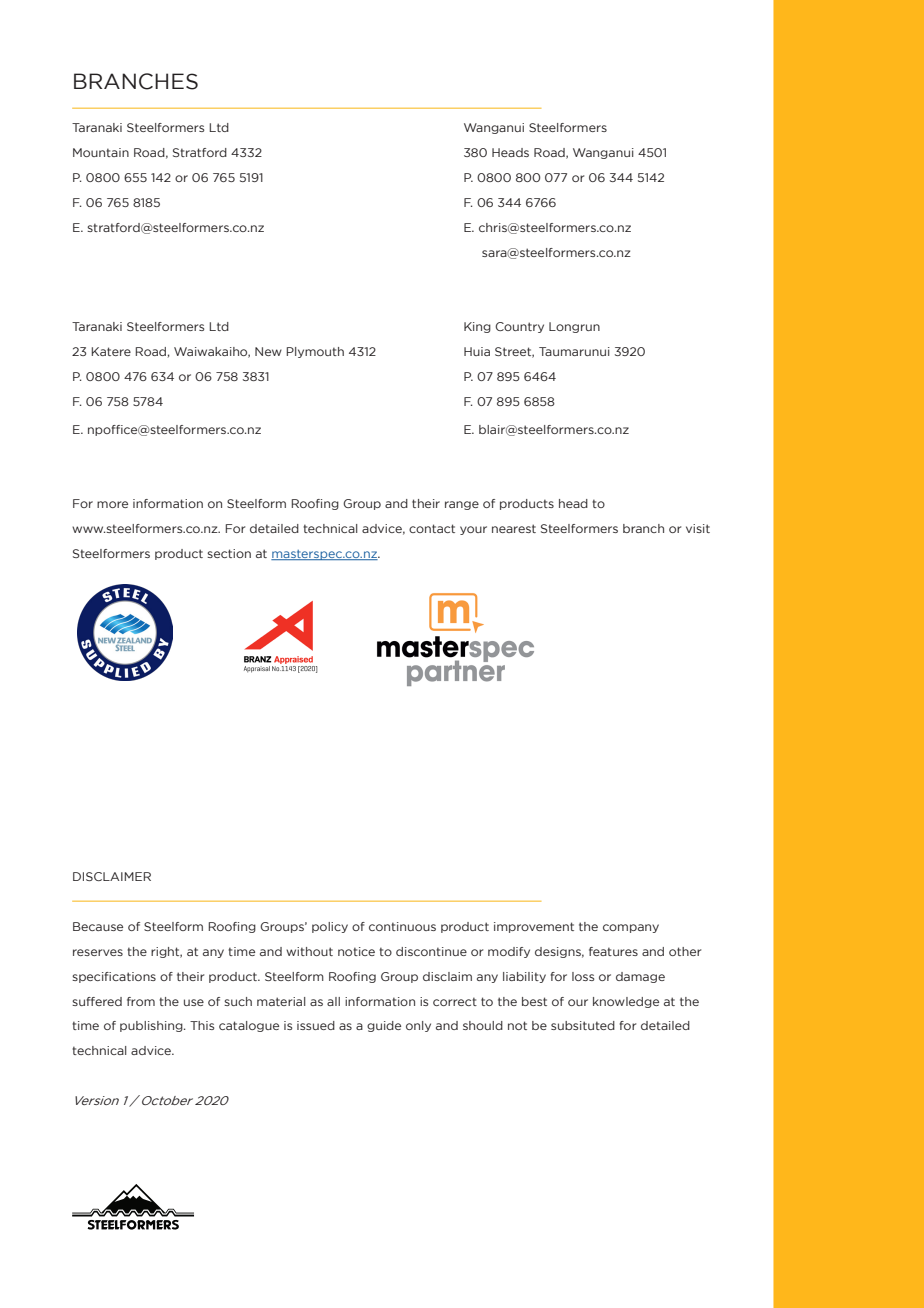 Image resolution: width=924 pixels, height=1308 pixels. What do you see at coordinates (631, 928) in the image?
I see `company` at bounding box center [631, 928].
